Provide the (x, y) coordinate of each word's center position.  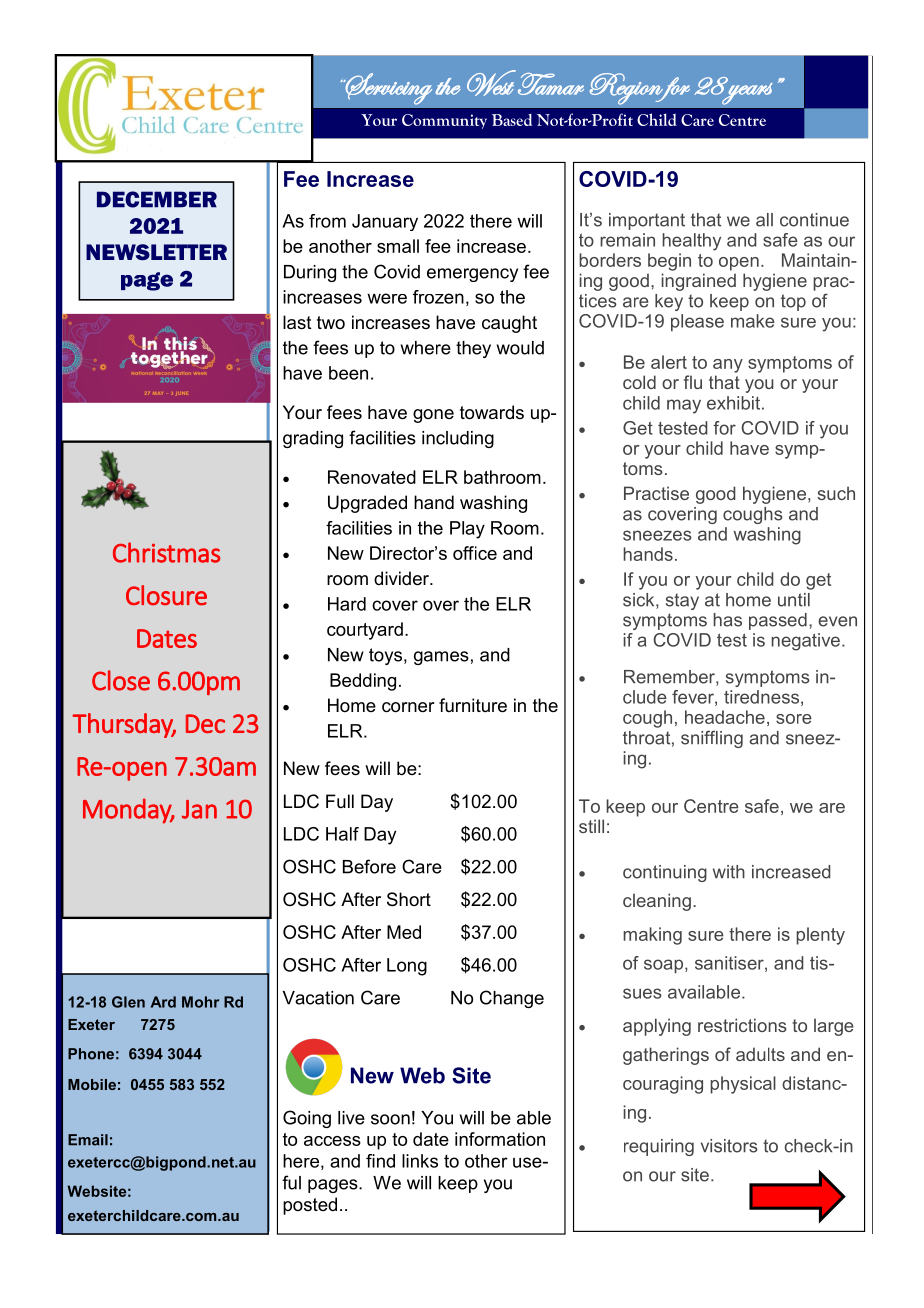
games (441, 658)
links (420, 1161)
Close (121, 680)
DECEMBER (157, 199)
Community (444, 121)
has (727, 620)
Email (88, 1140)
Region (627, 89)
